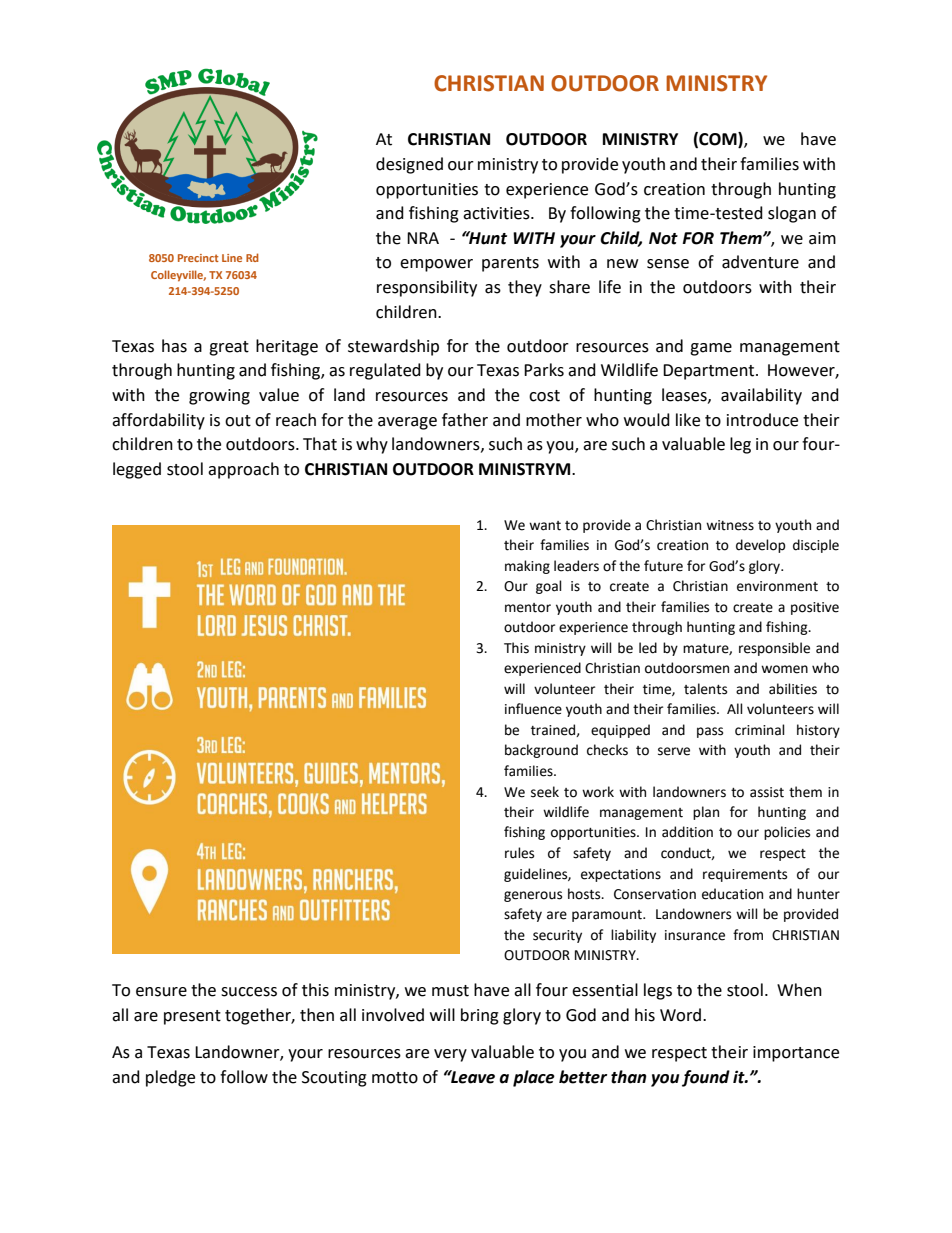  Describe the element at coordinates (767, 792) in the screenshot. I see `assist` at that location.
